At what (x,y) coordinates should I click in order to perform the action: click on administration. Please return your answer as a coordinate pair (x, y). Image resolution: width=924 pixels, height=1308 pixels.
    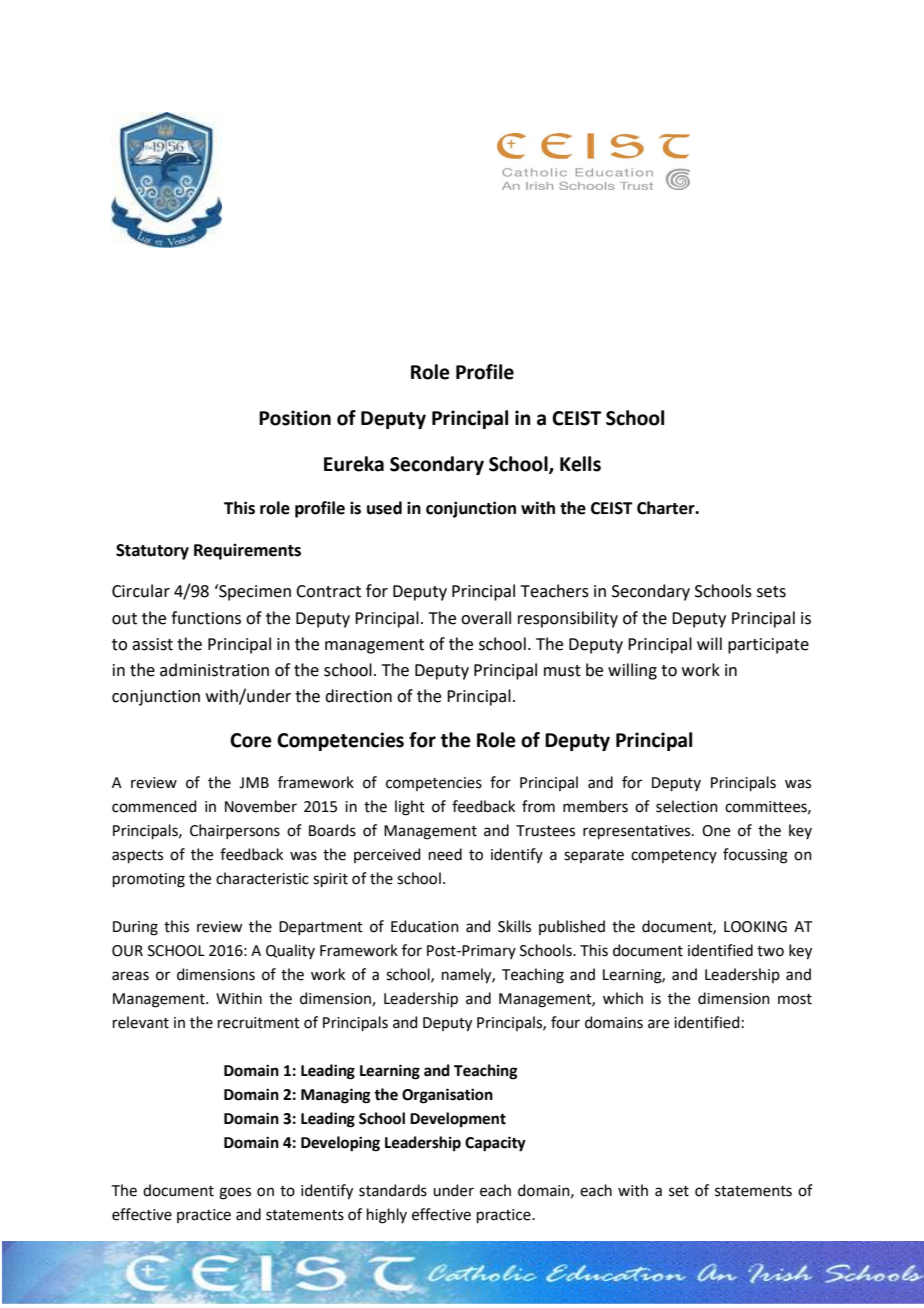
    Looking at the image, I should click on (214, 670).
